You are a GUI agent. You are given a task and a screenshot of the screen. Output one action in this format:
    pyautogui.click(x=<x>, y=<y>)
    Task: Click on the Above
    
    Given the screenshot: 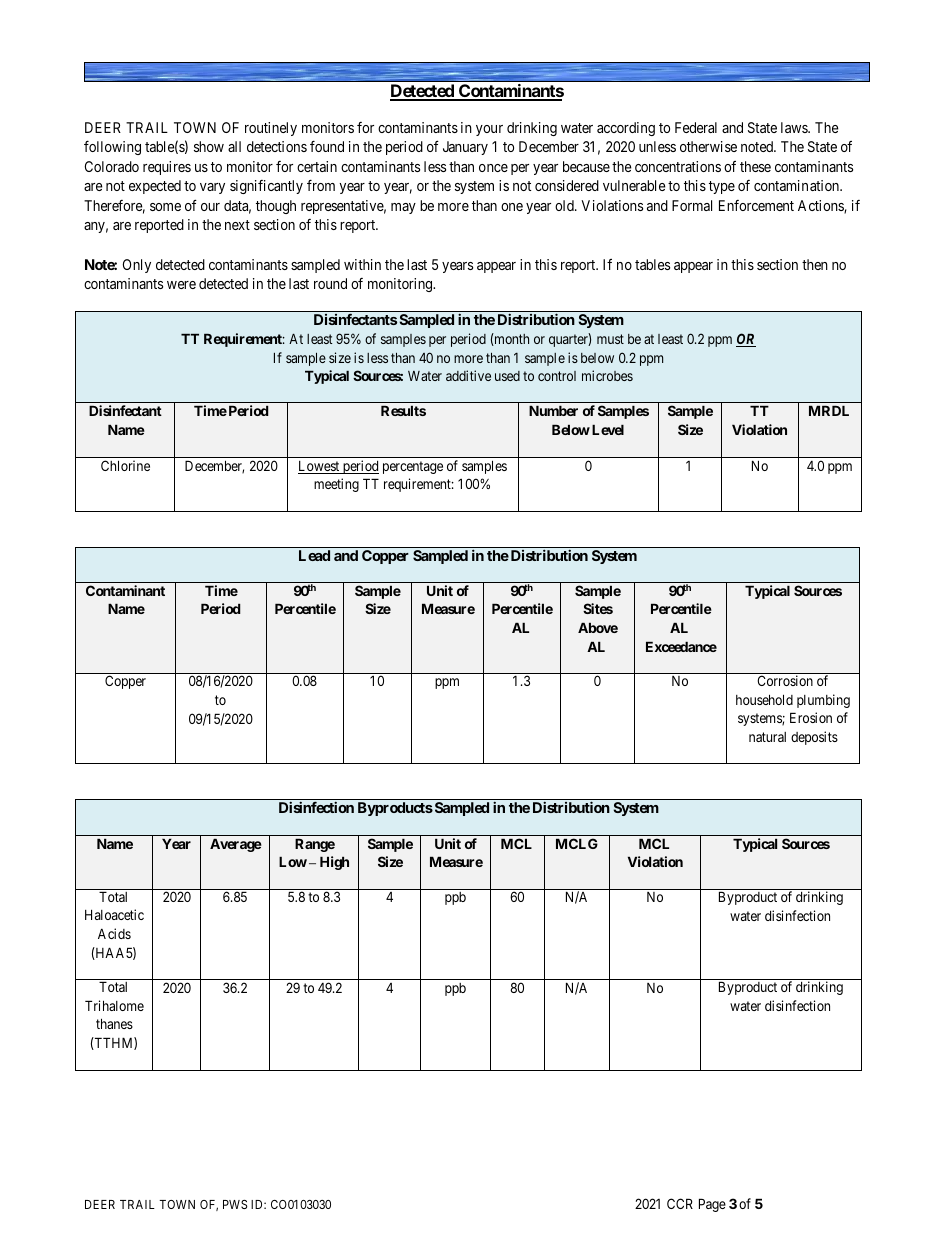 What is the action you would take?
    pyautogui.click(x=598, y=627)
